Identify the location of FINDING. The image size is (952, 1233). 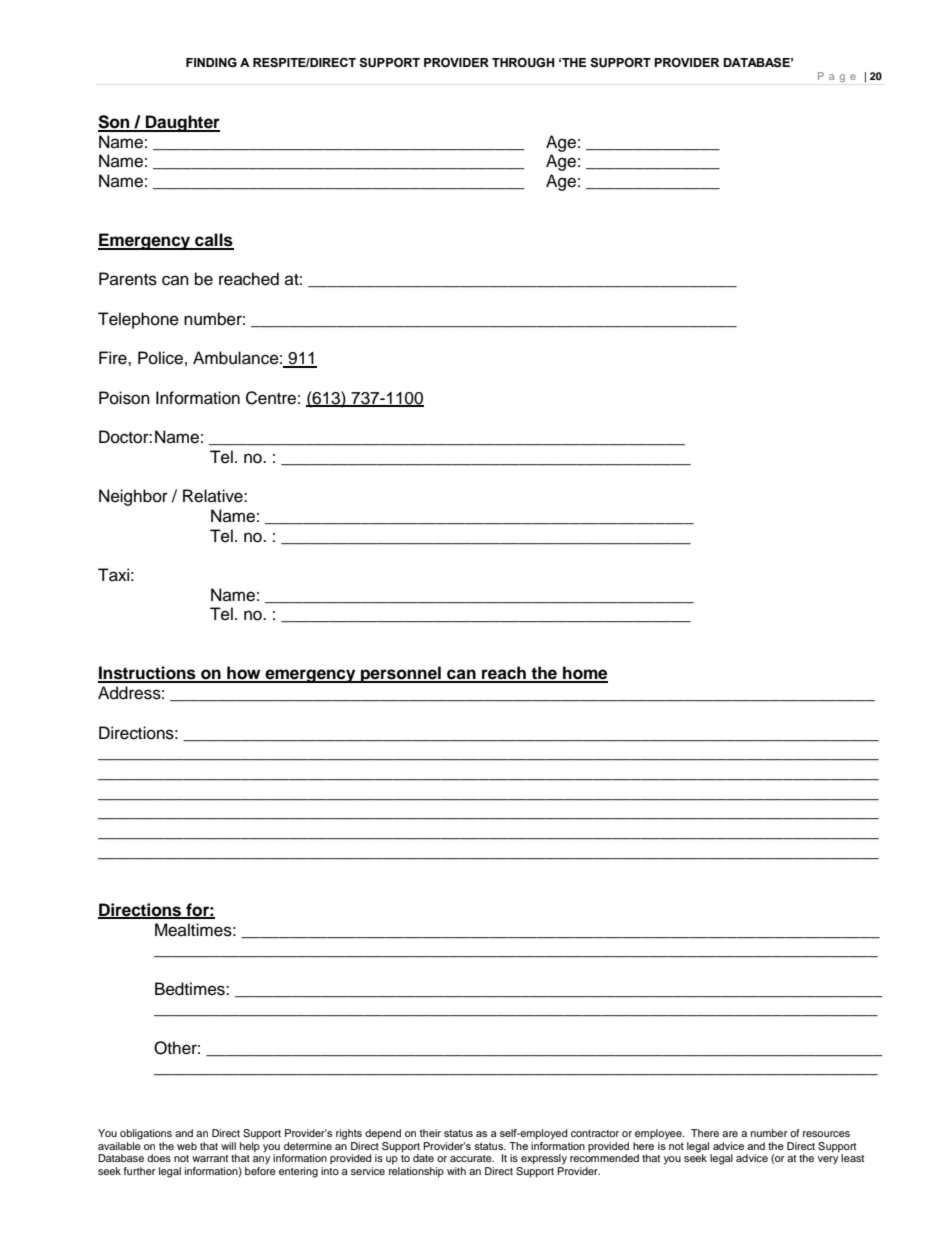
(211, 63).
